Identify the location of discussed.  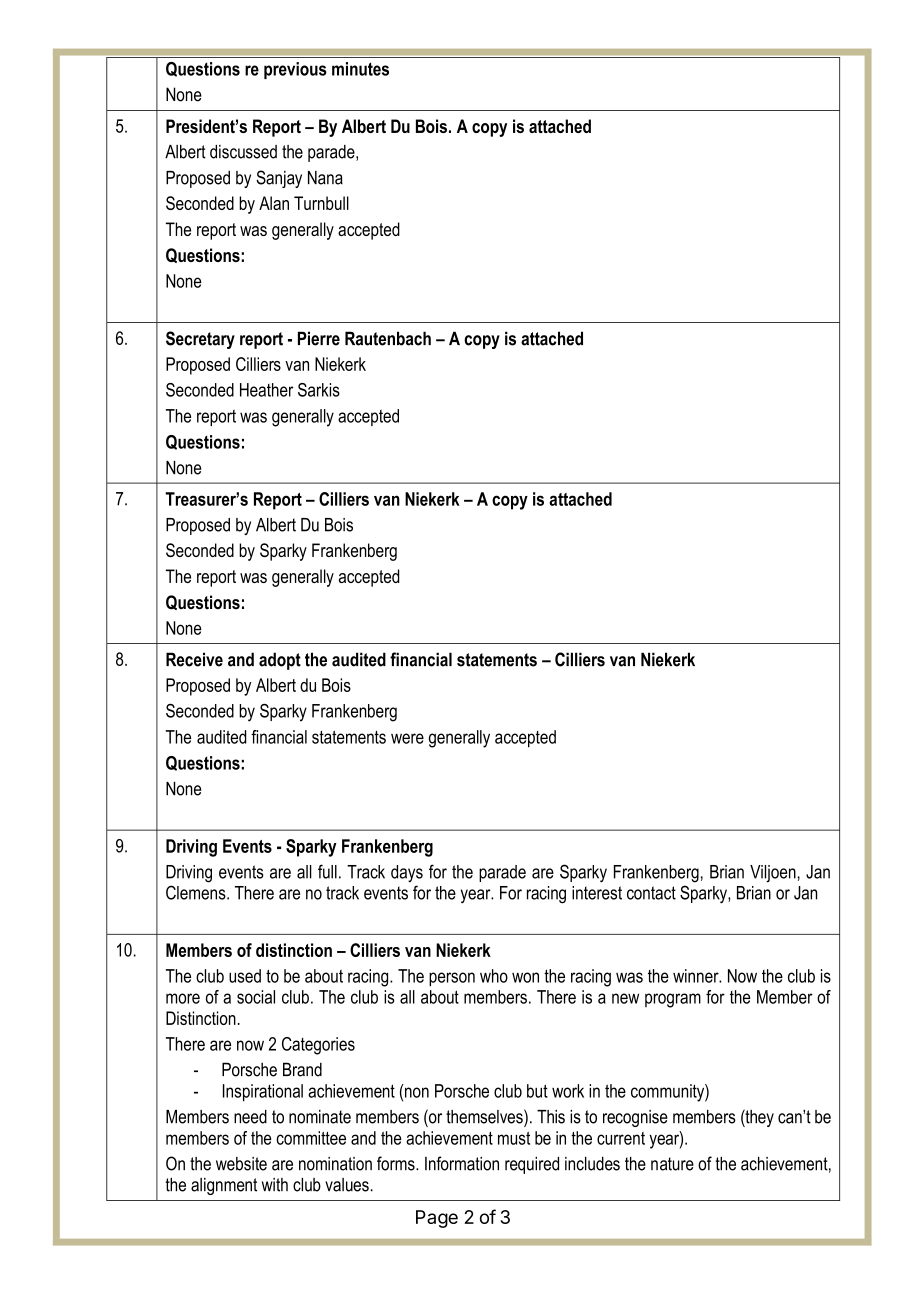
(243, 152).
